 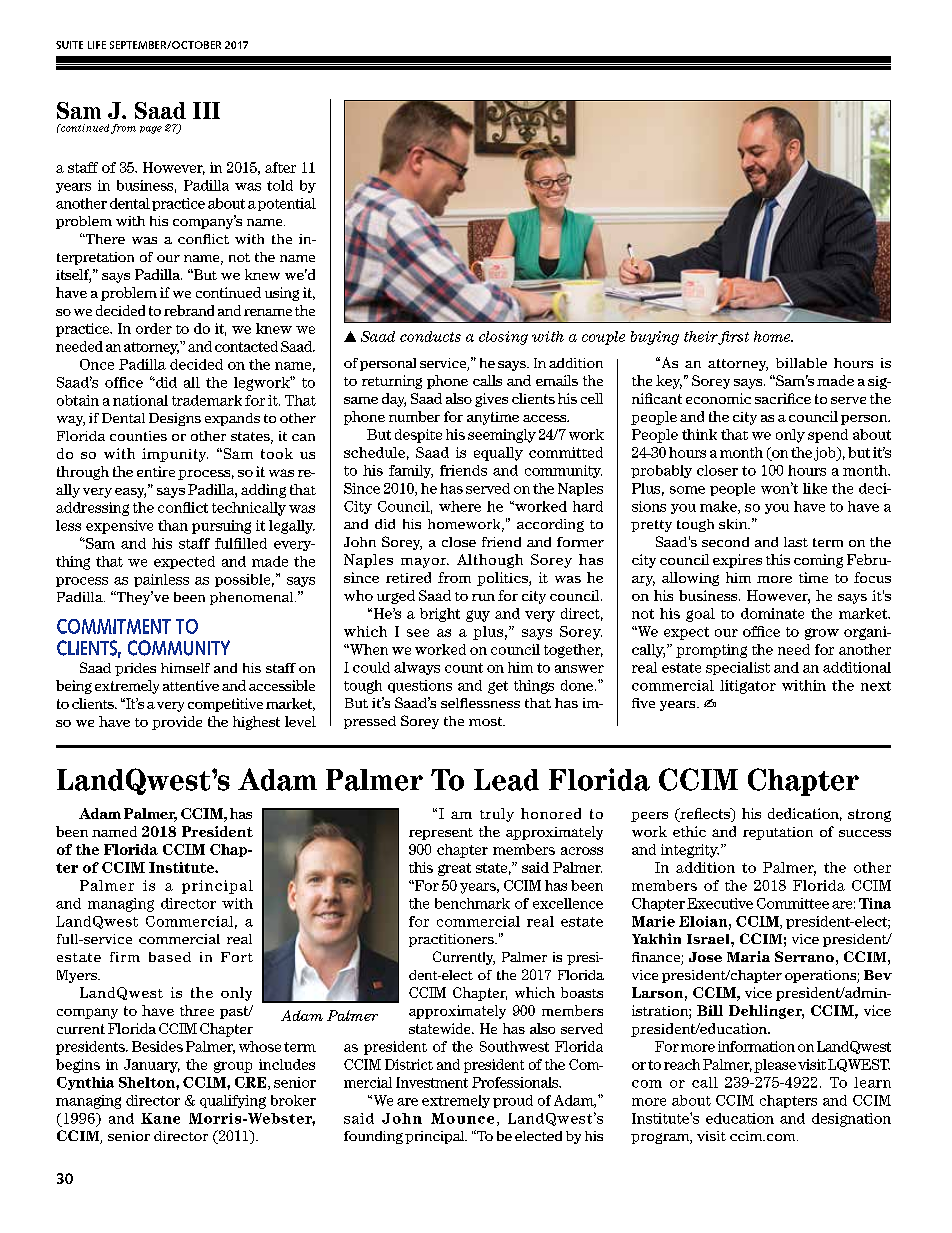 What do you see at coordinates (160, 1118) in the screenshot?
I see `Kane` at bounding box center [160, 1118].
